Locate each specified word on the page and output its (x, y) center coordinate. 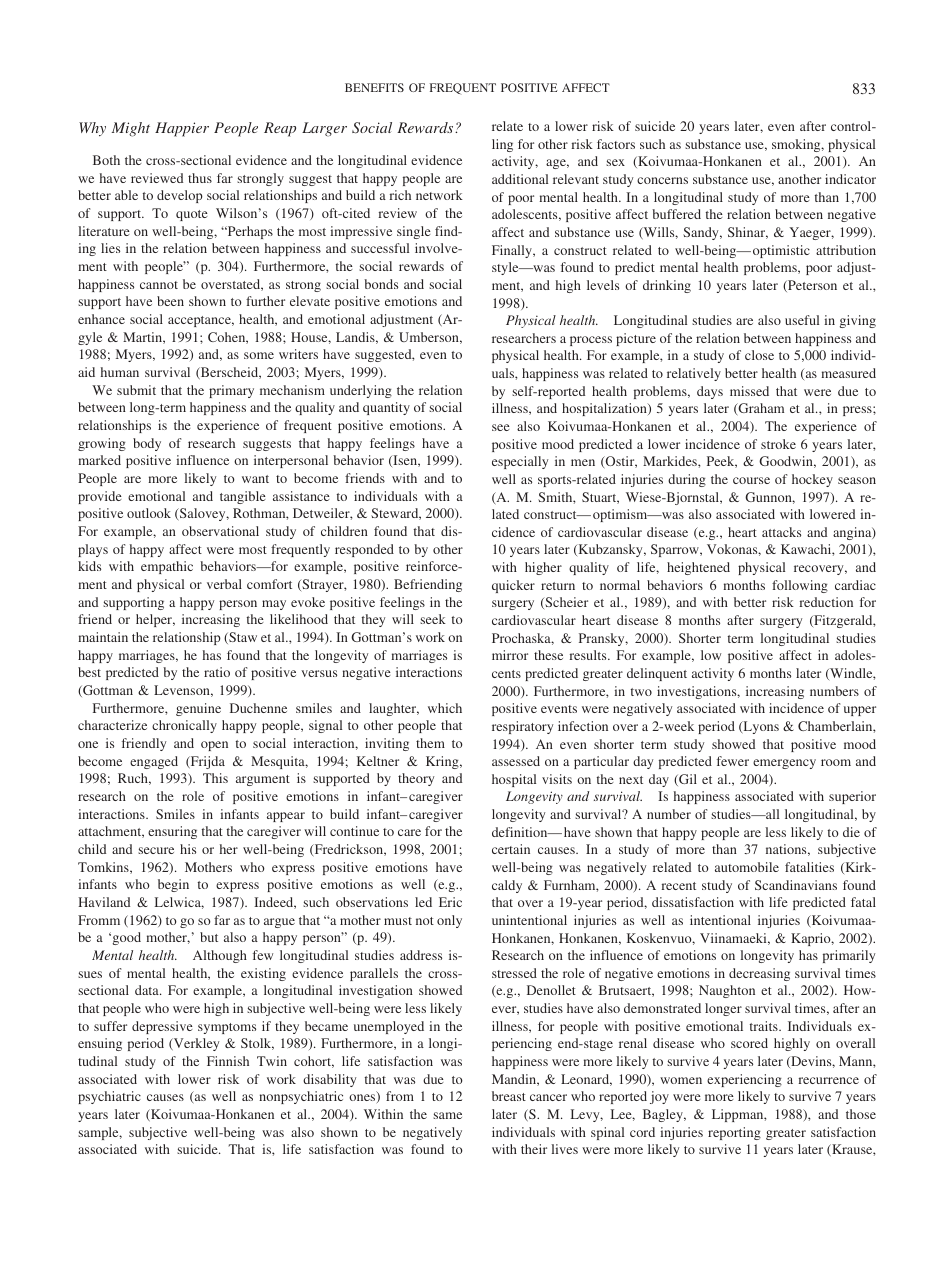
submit (136, 390)
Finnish (228, 1061)
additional (520, 179)
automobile (747, 867)
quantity (386, 408)
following (800, 586)
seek (433, 619)
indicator (850, 179)
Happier (182, 129)
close (759, 355)
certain (511, 849)
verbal (224, 584)
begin (173, 885)
